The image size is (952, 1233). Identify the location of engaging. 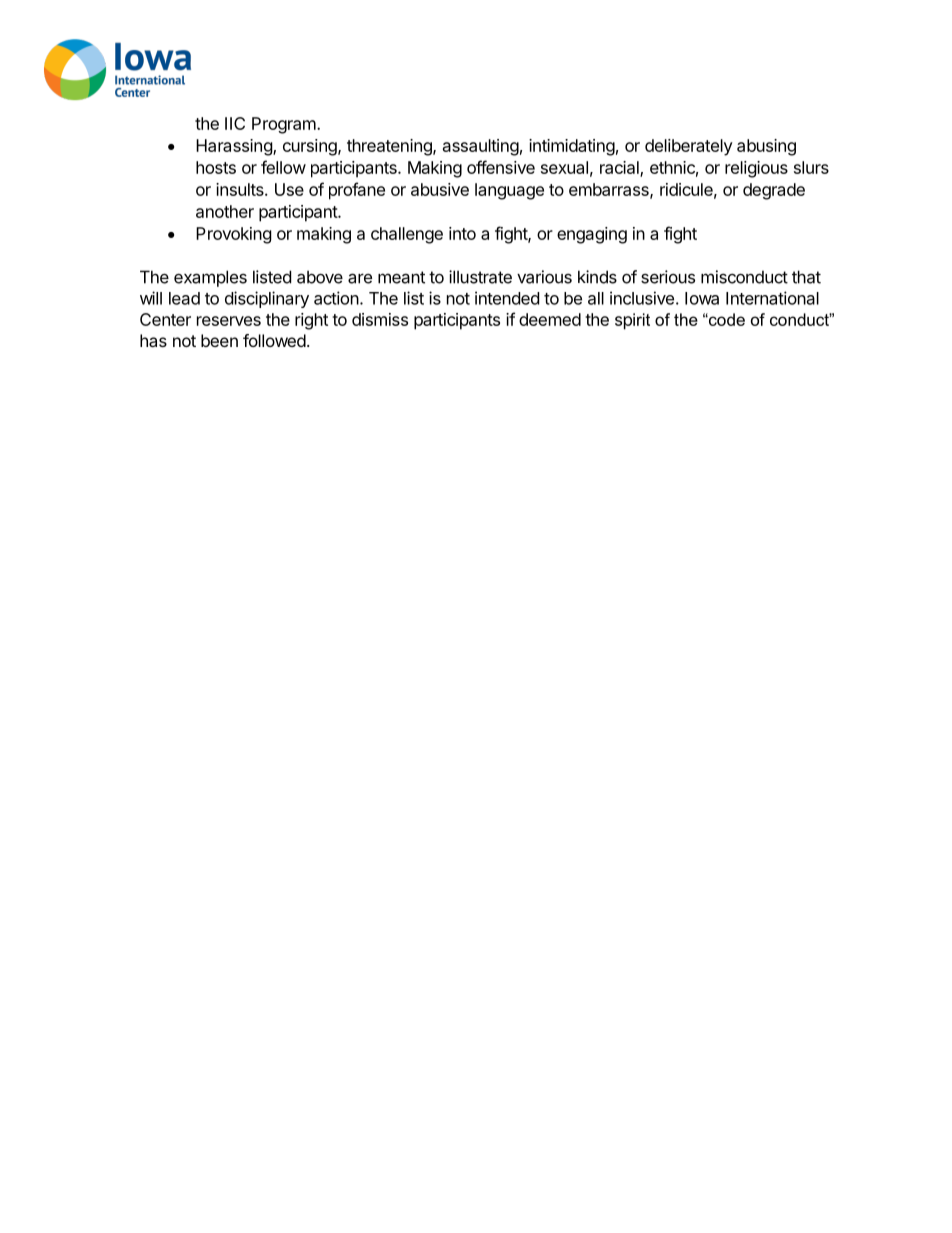
(592, 235).
